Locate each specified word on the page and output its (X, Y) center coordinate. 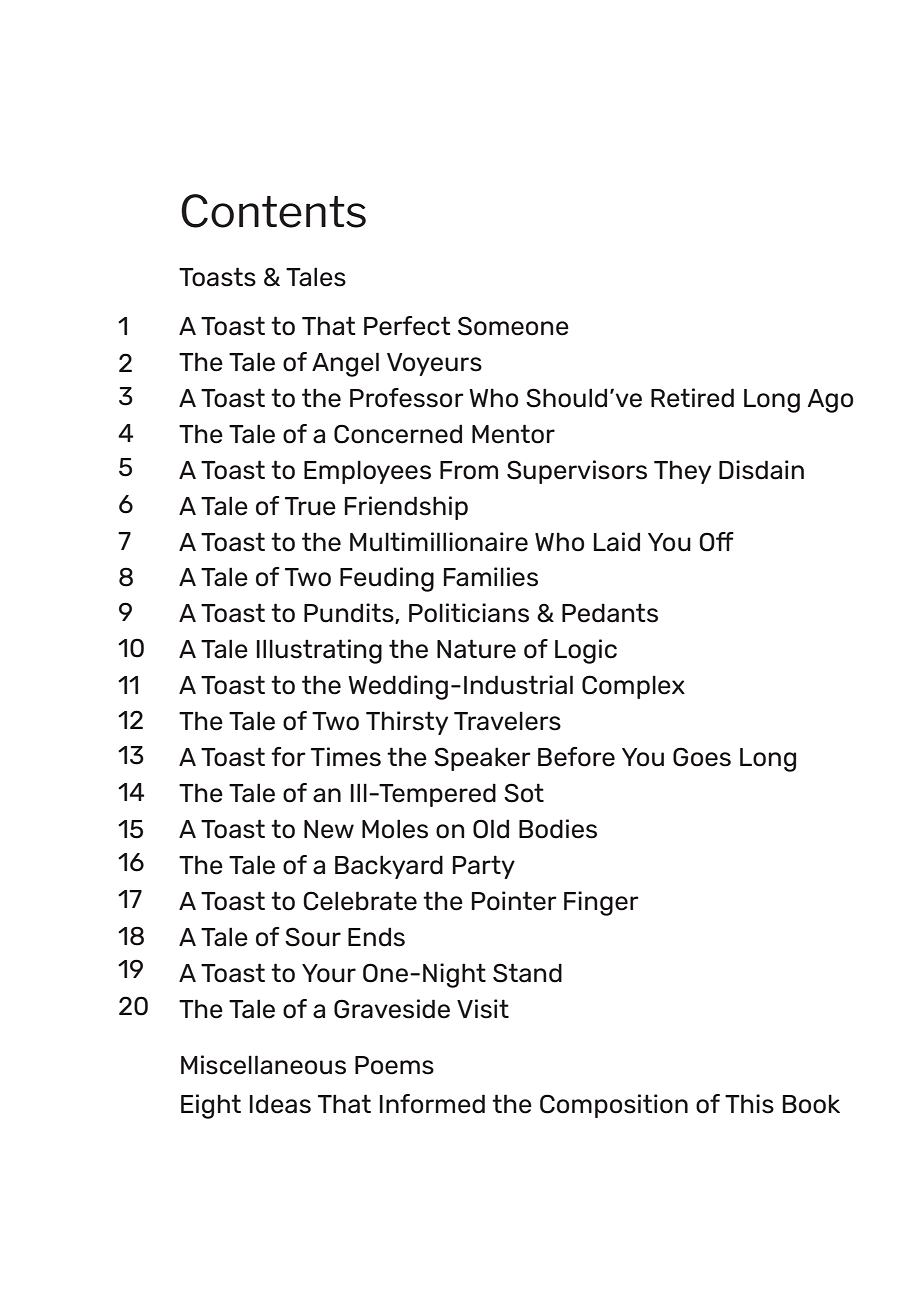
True (310, 506)
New (329, 829)
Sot (524, 793)
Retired (692, 398)
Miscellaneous (263, 1065)
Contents (273, 211)
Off (716, 542)
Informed (432, 1104)
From (469, 470)
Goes (702, 757)
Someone (513, 326)
